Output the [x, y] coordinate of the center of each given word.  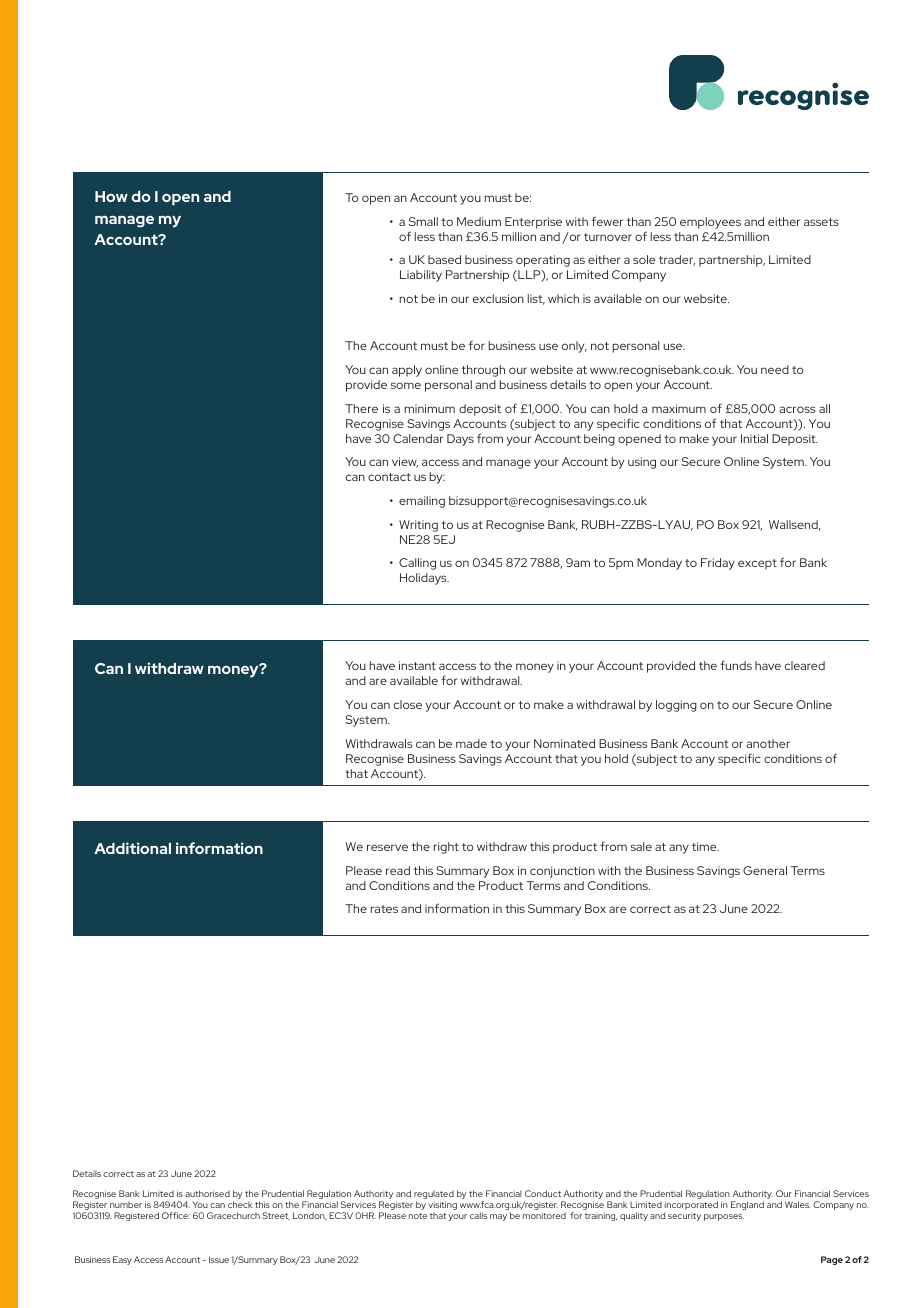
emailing [422, 502]
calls [478, 1215]
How [111, 196]
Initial [754, 438]
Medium [479, 221]
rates [384, 909]
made [471, 743]
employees [710, 223]
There [361, 408]
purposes [724, 1217]
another [768, 743]
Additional [132, 848]
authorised [207, 1193]
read [398, 870]
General [765, 870]
